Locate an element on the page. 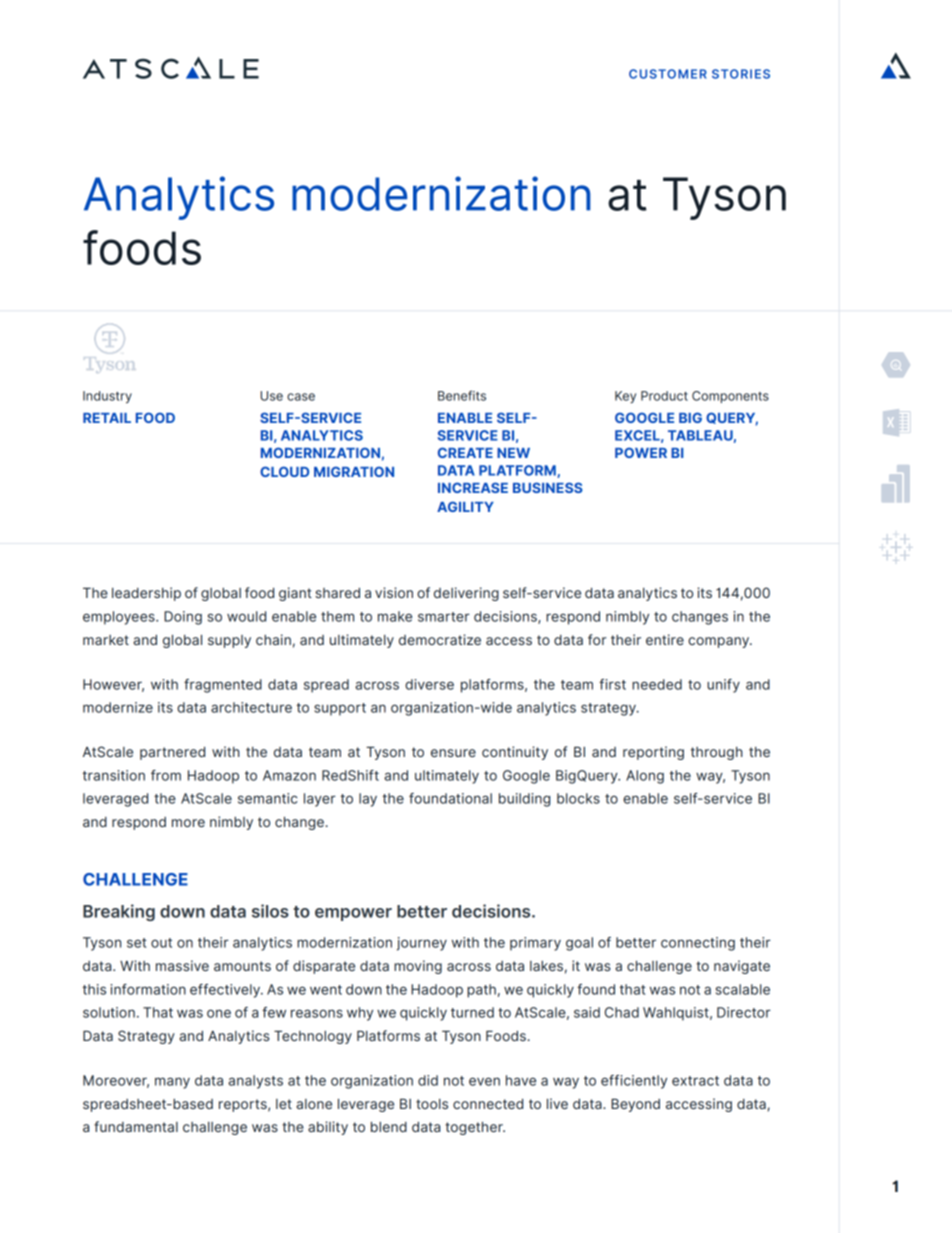  many is located at coordinates (172, 1083).
